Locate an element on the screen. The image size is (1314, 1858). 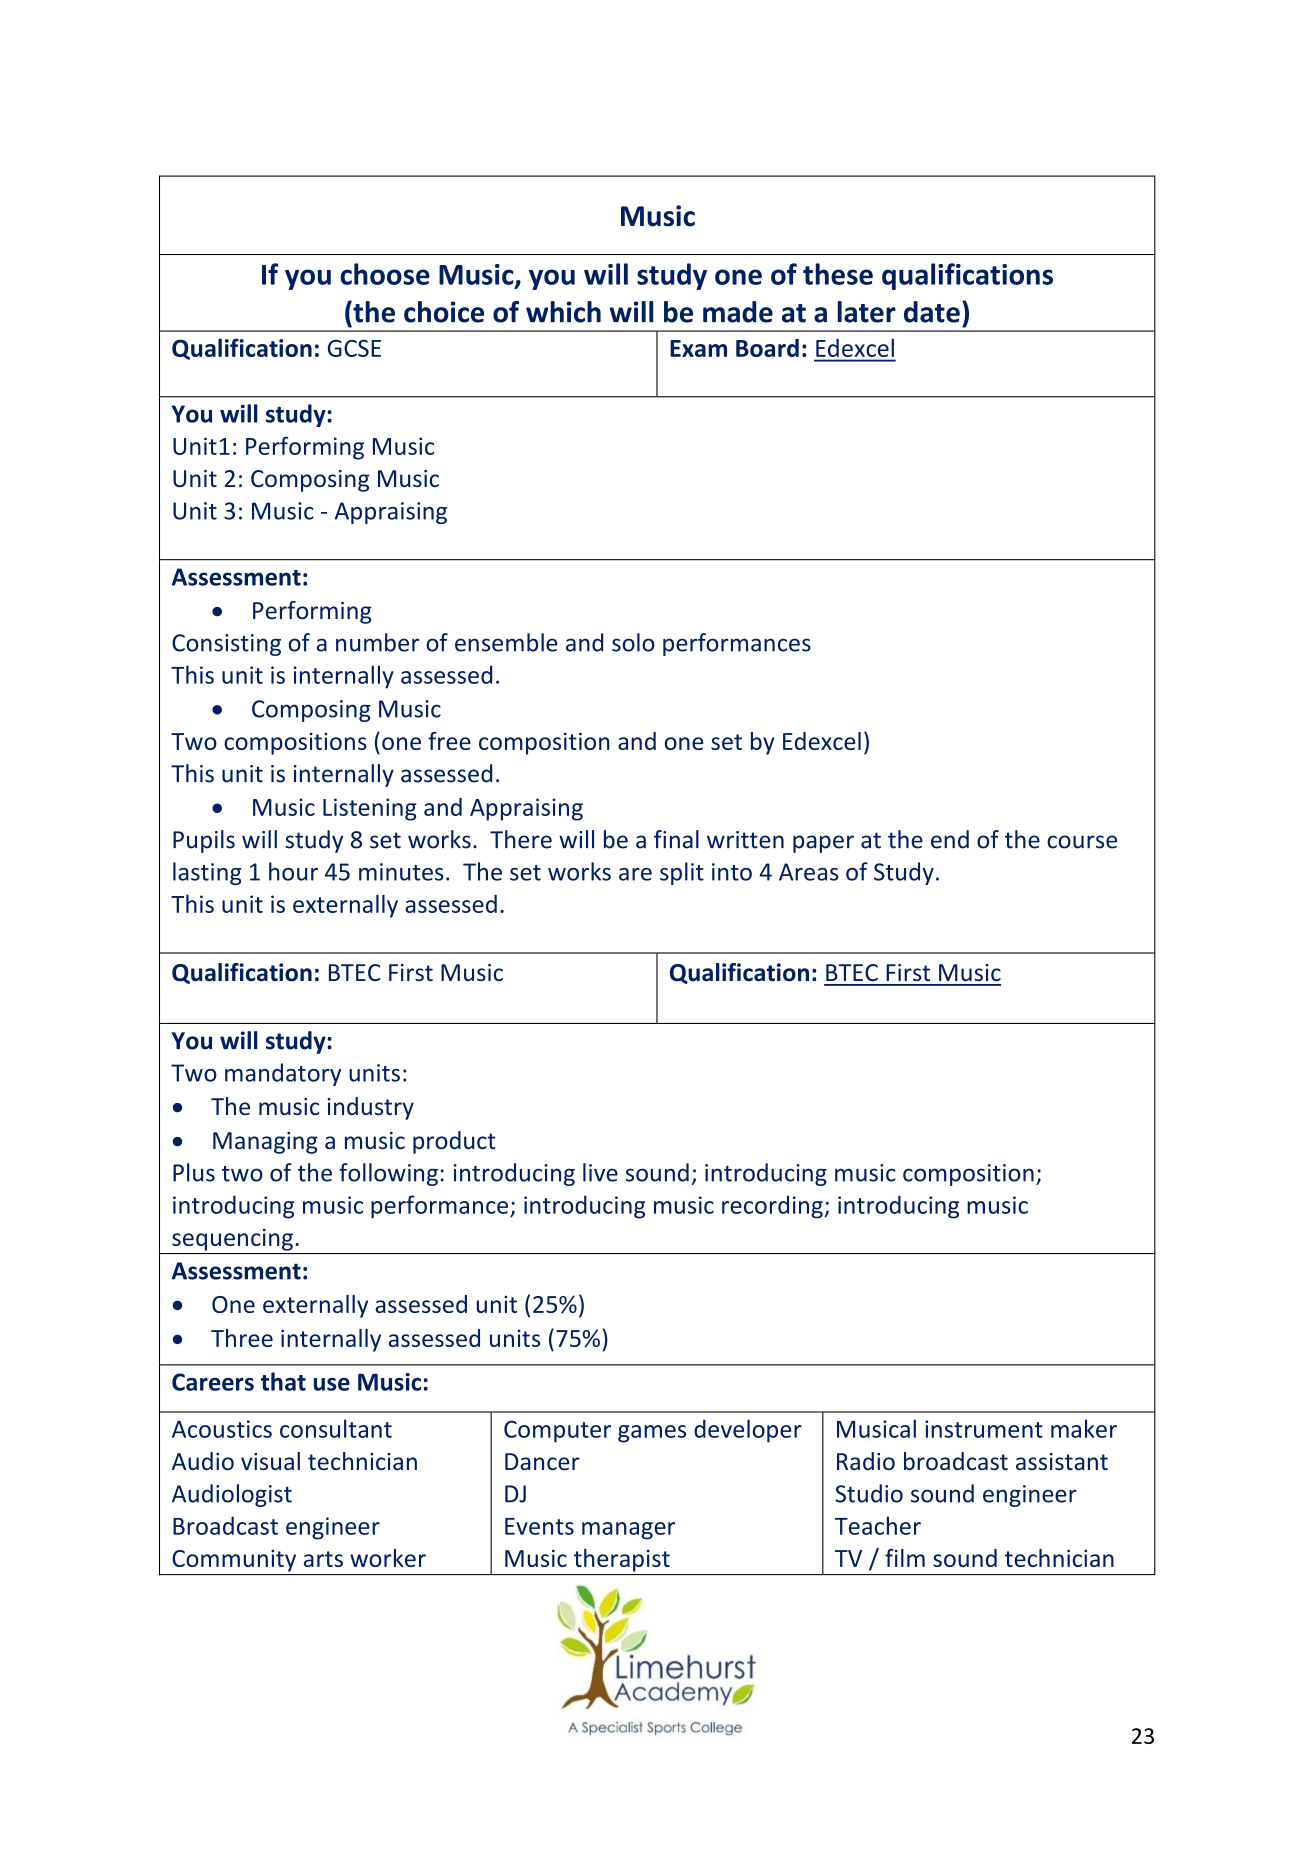
live is located at coordinates (600, 1172).
